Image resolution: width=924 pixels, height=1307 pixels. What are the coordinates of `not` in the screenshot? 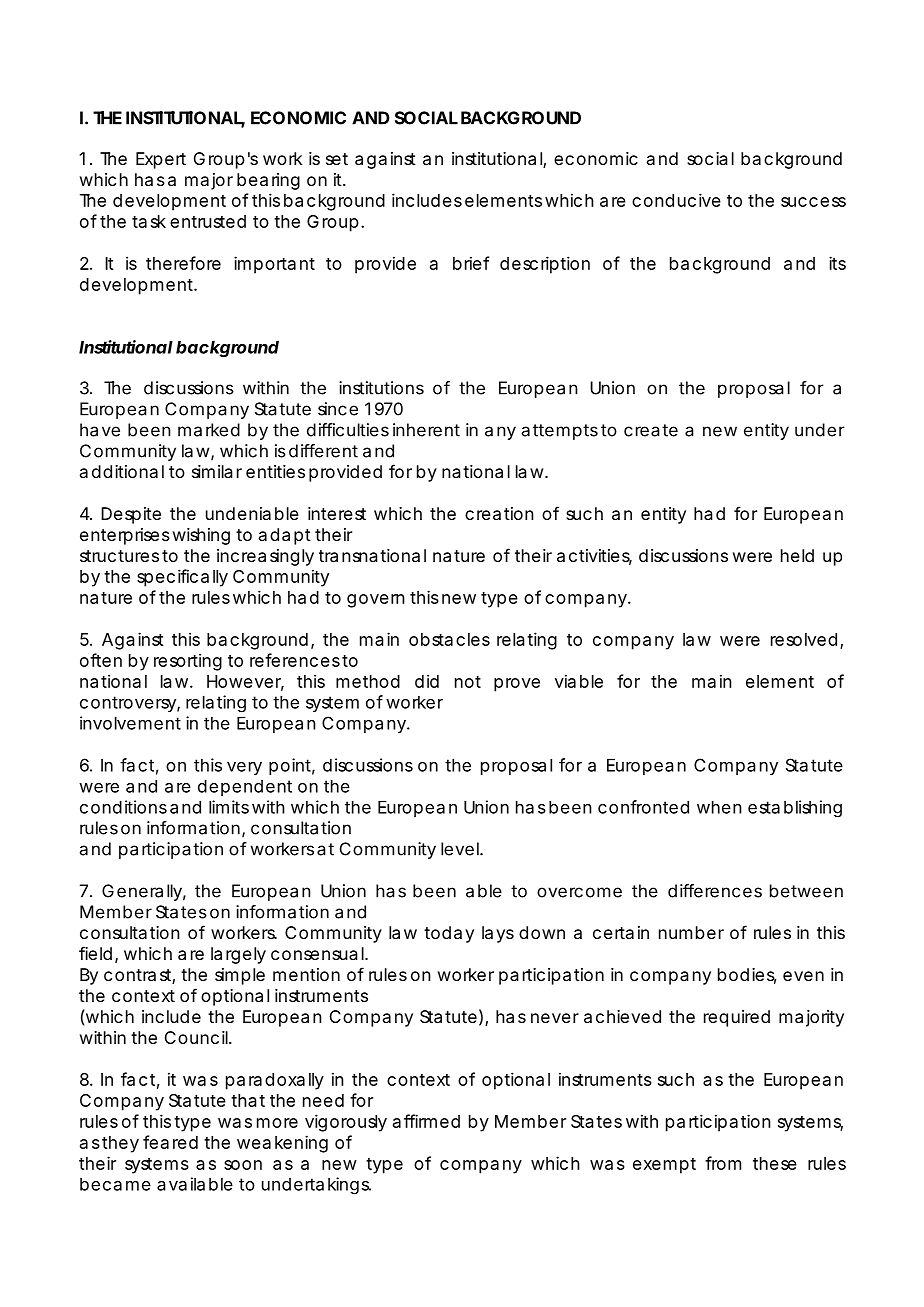 It's located at (468, 682).
